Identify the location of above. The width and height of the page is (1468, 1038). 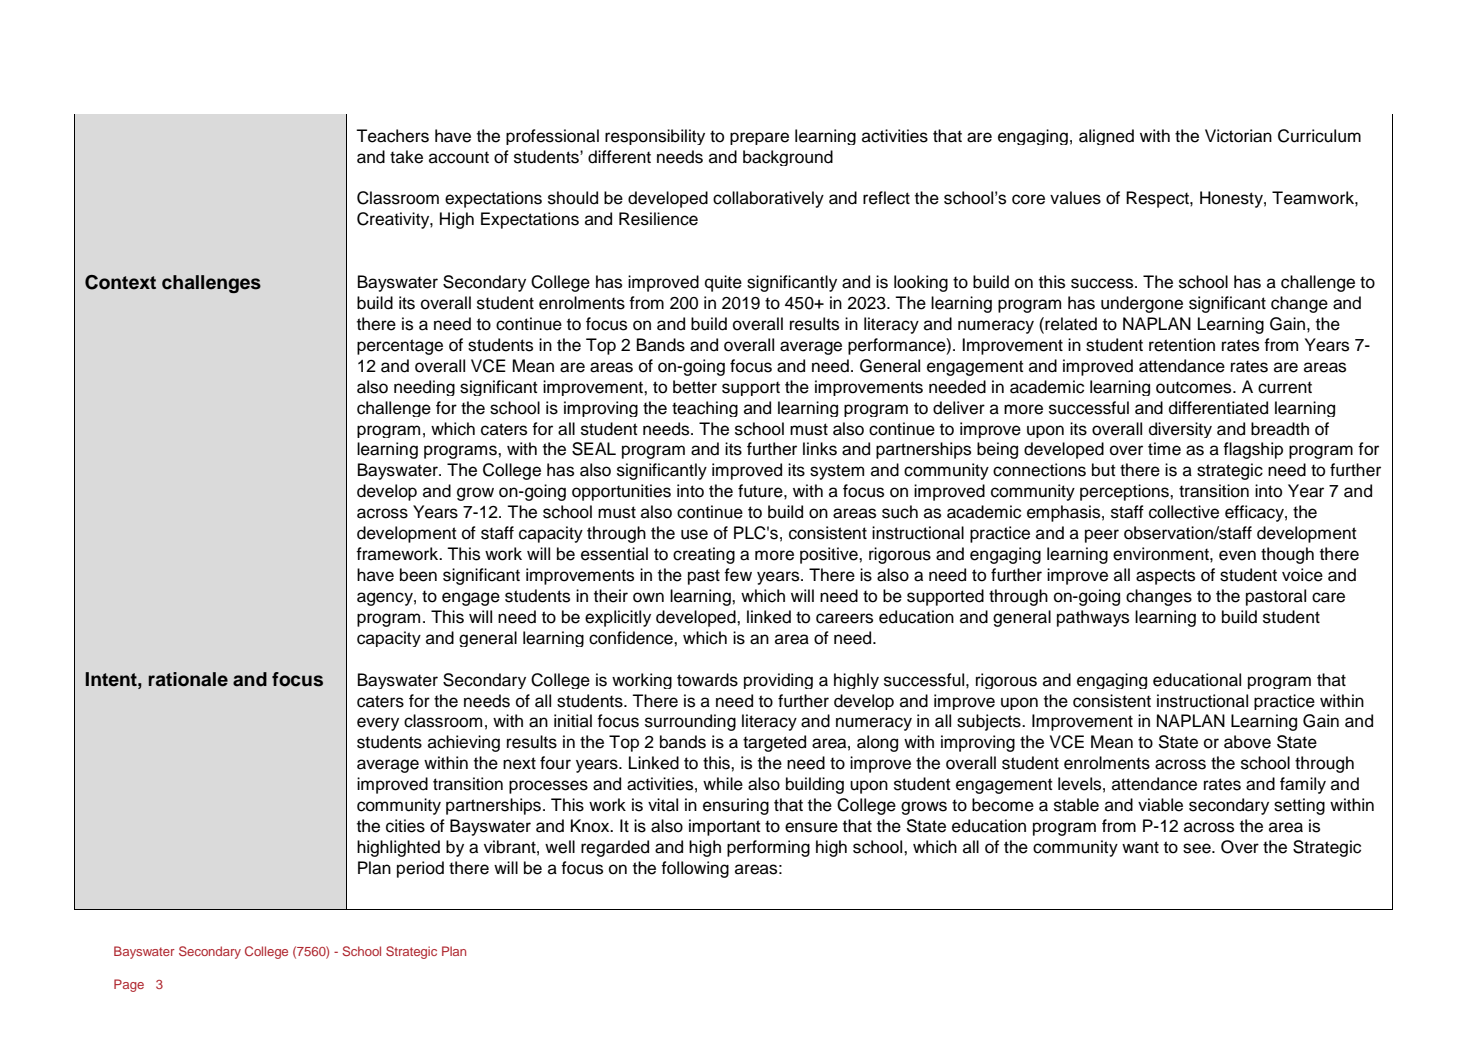
(1247, 742).
